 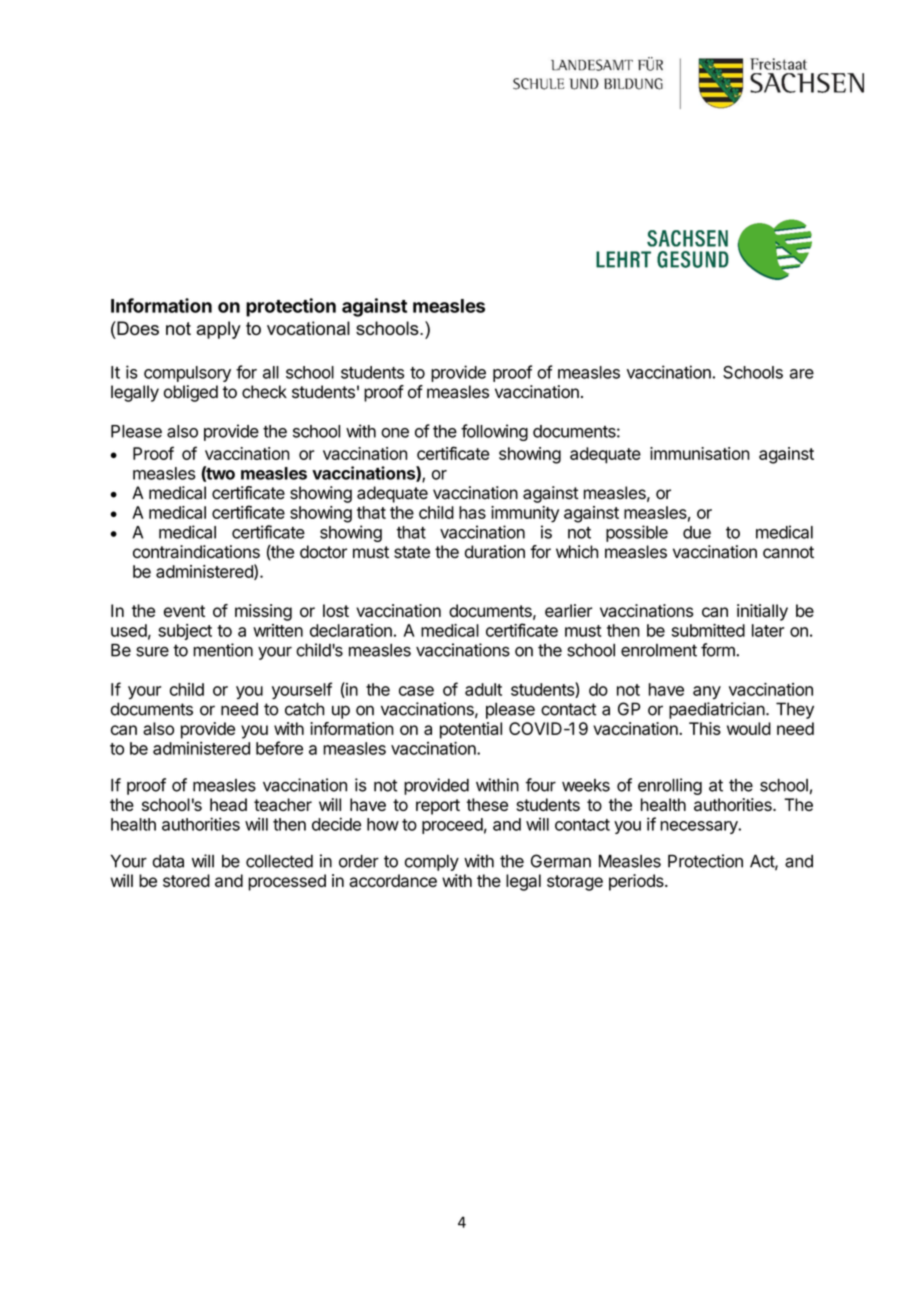 I want to click on any, so click(x=707, y=692).
